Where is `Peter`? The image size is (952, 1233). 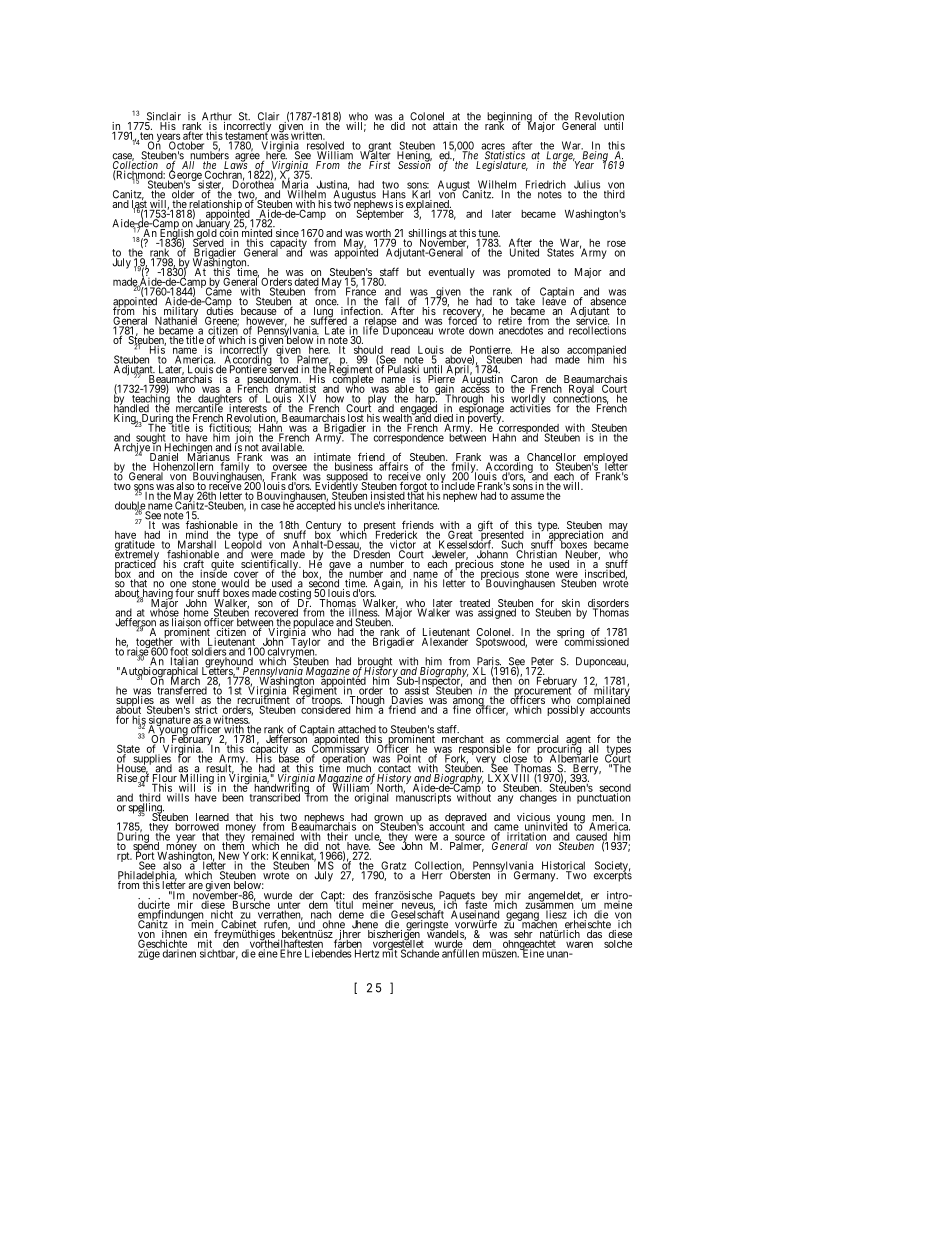
Peter is located at coordinates (541, 662).
